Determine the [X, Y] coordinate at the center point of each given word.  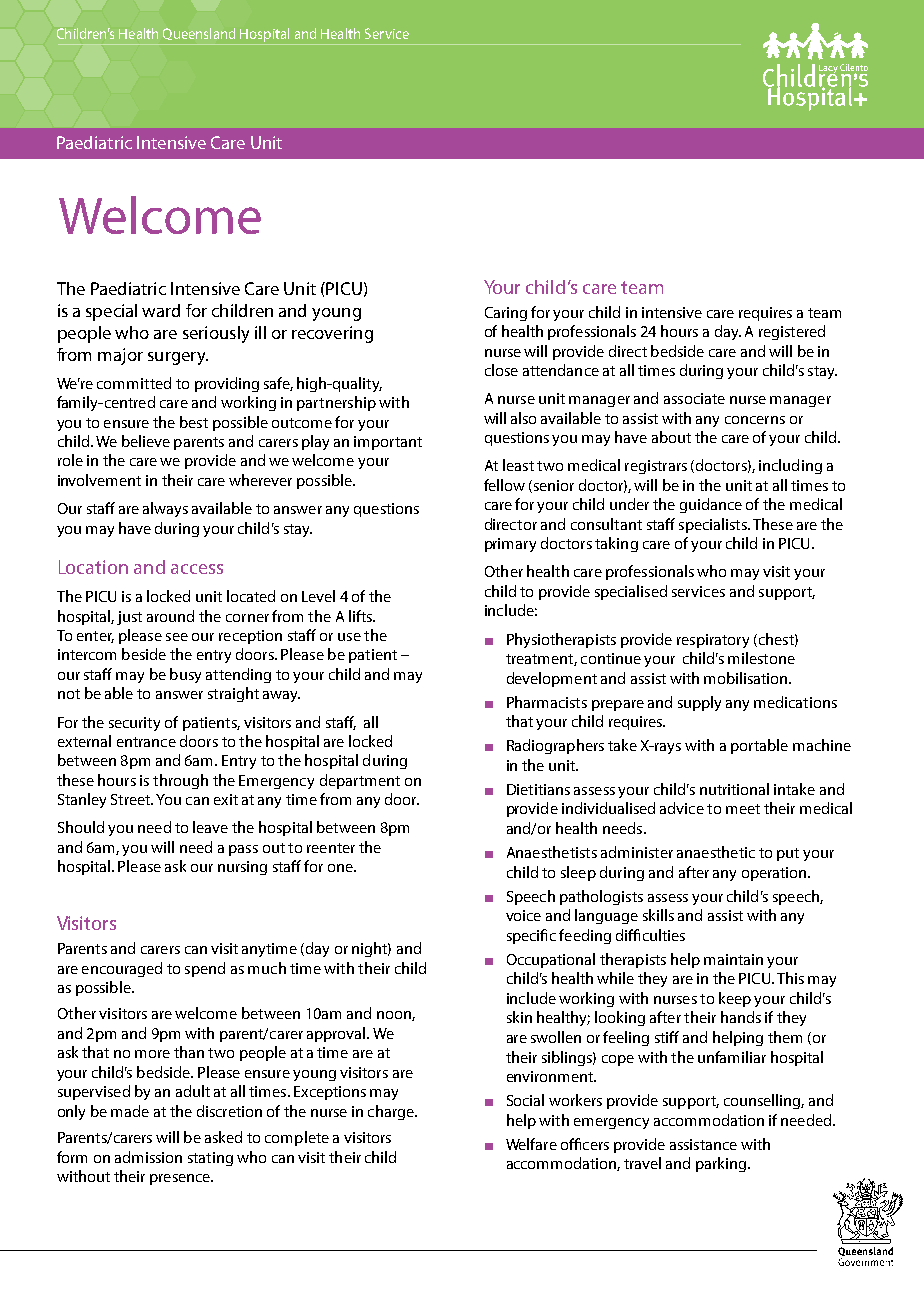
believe [146, 441]
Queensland [199, 34]
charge [392, 1112]
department [360, 781]
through [180, 781]
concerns [755, 420]
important [388, 443]
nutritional [734, 789]
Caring [506, 314]
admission [148, 1157]
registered [792, 332]
